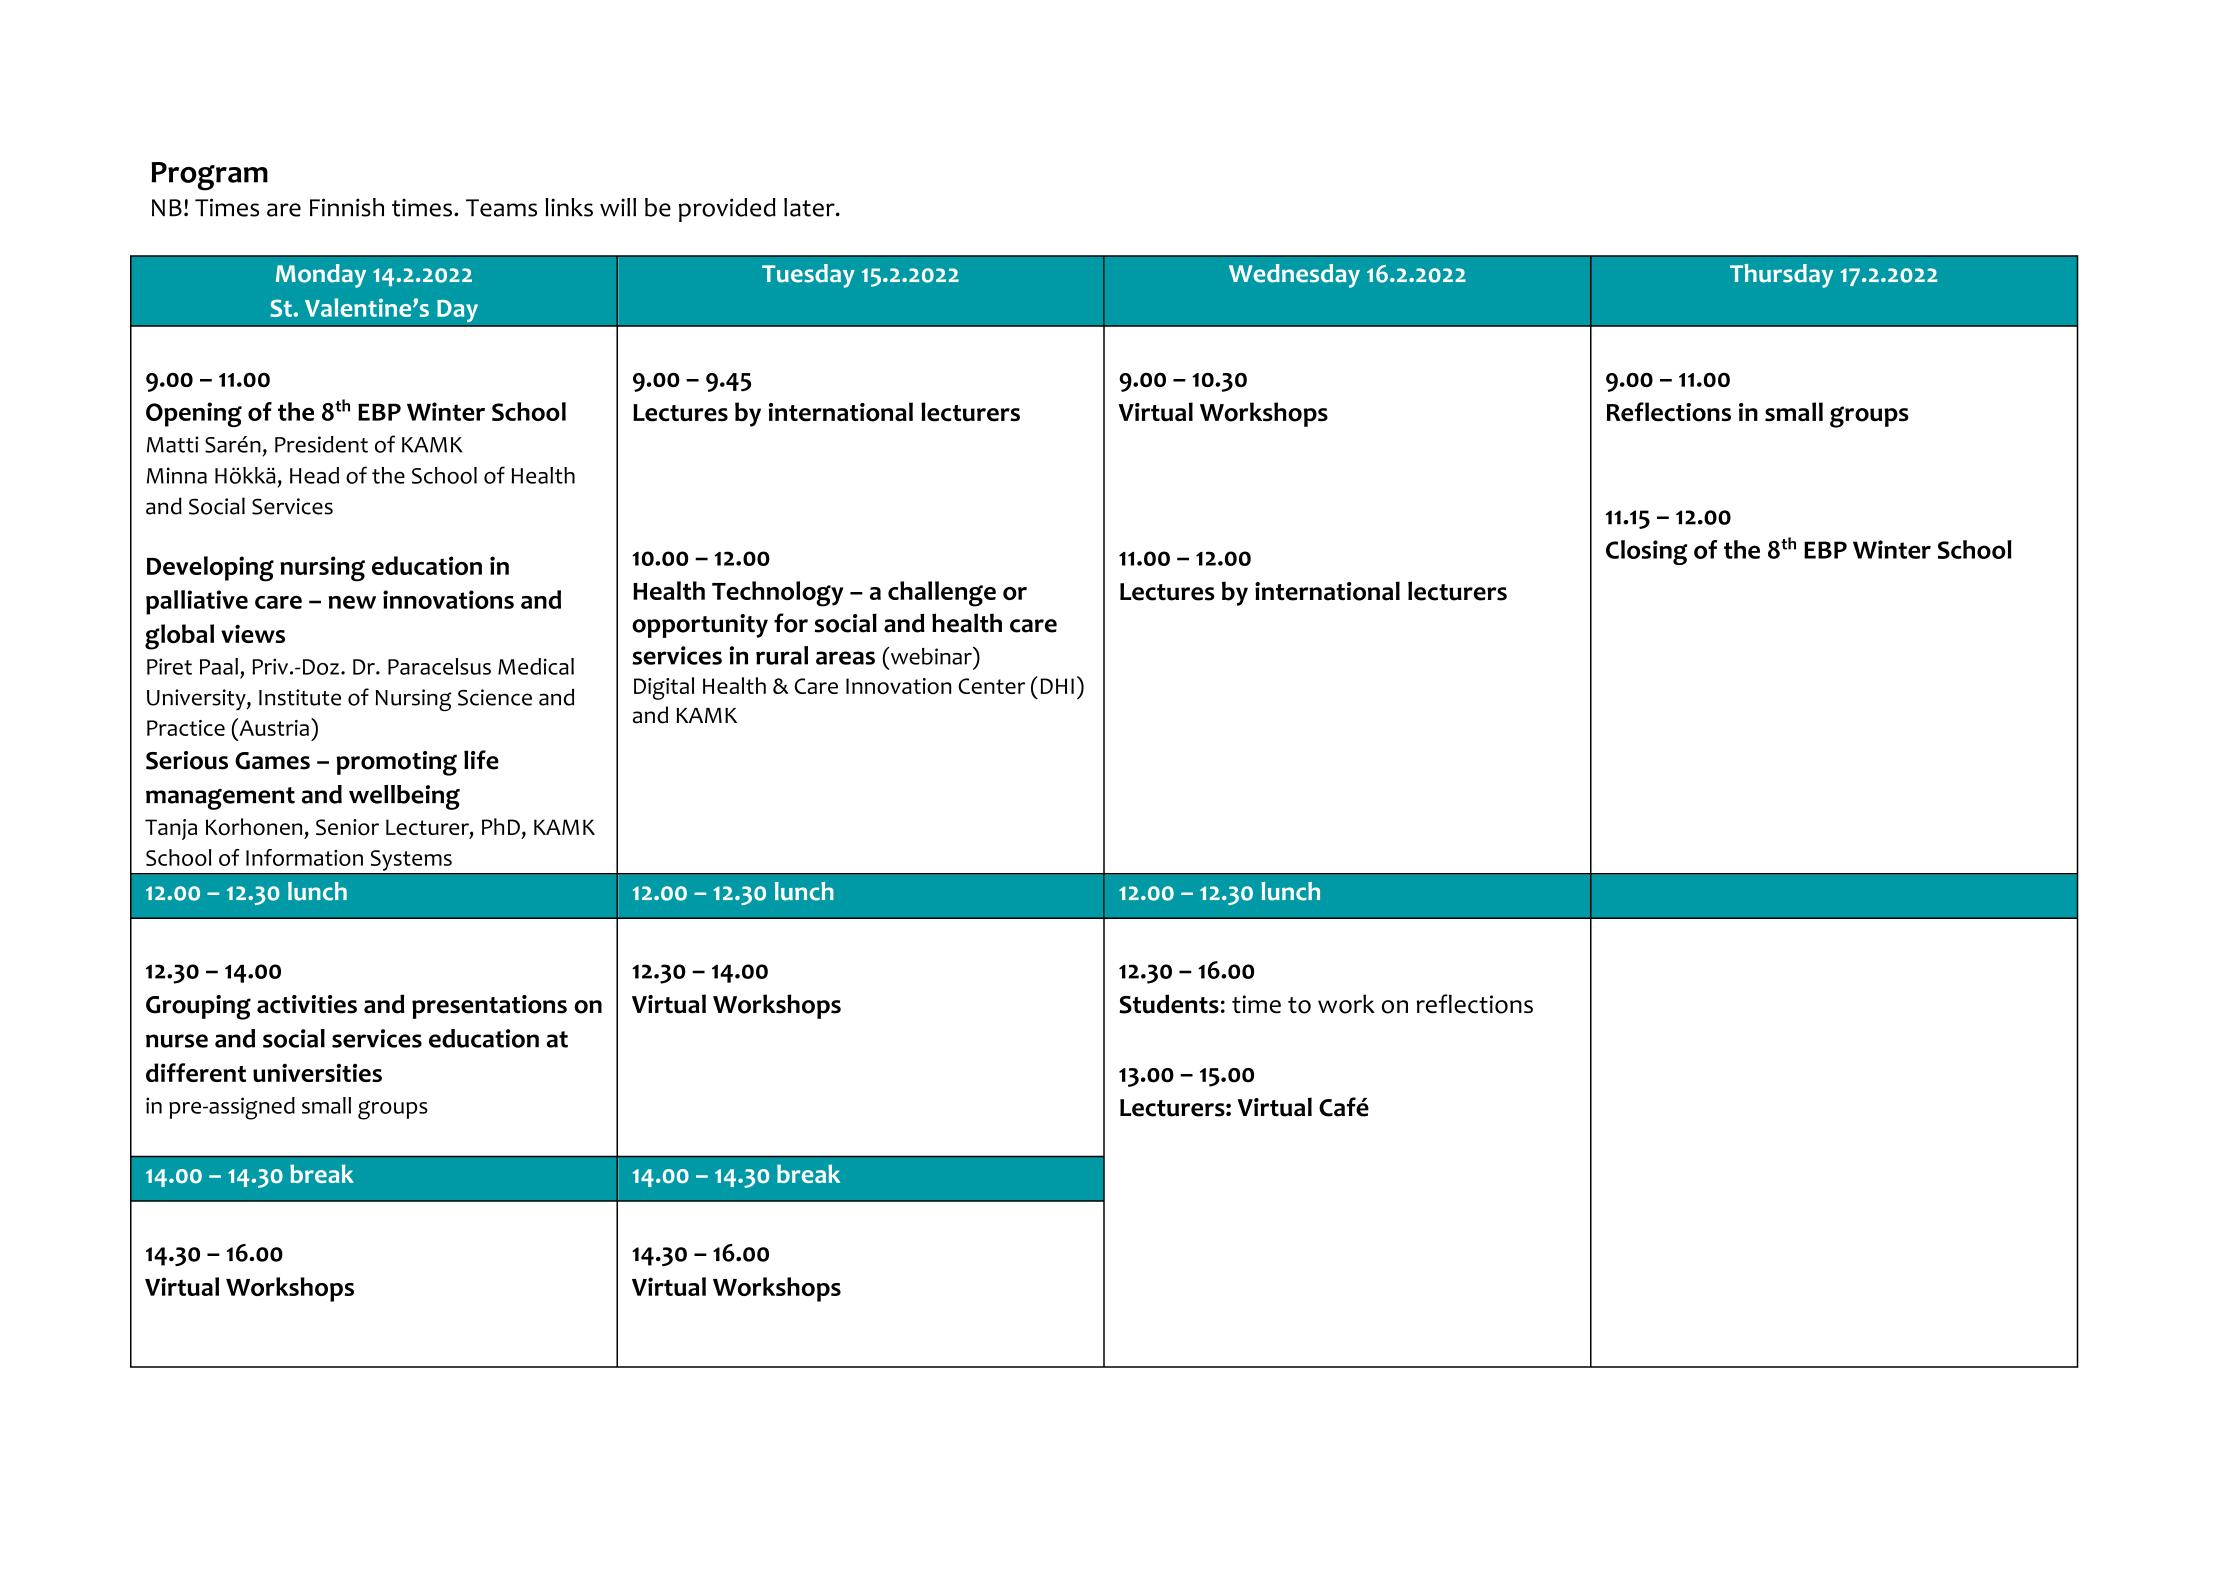 The width and height of the document is (2223, 1572). What do you see at coordinates (1781, 276) in the document?
I see `Thursday` at bounding box center [1781, 276].
